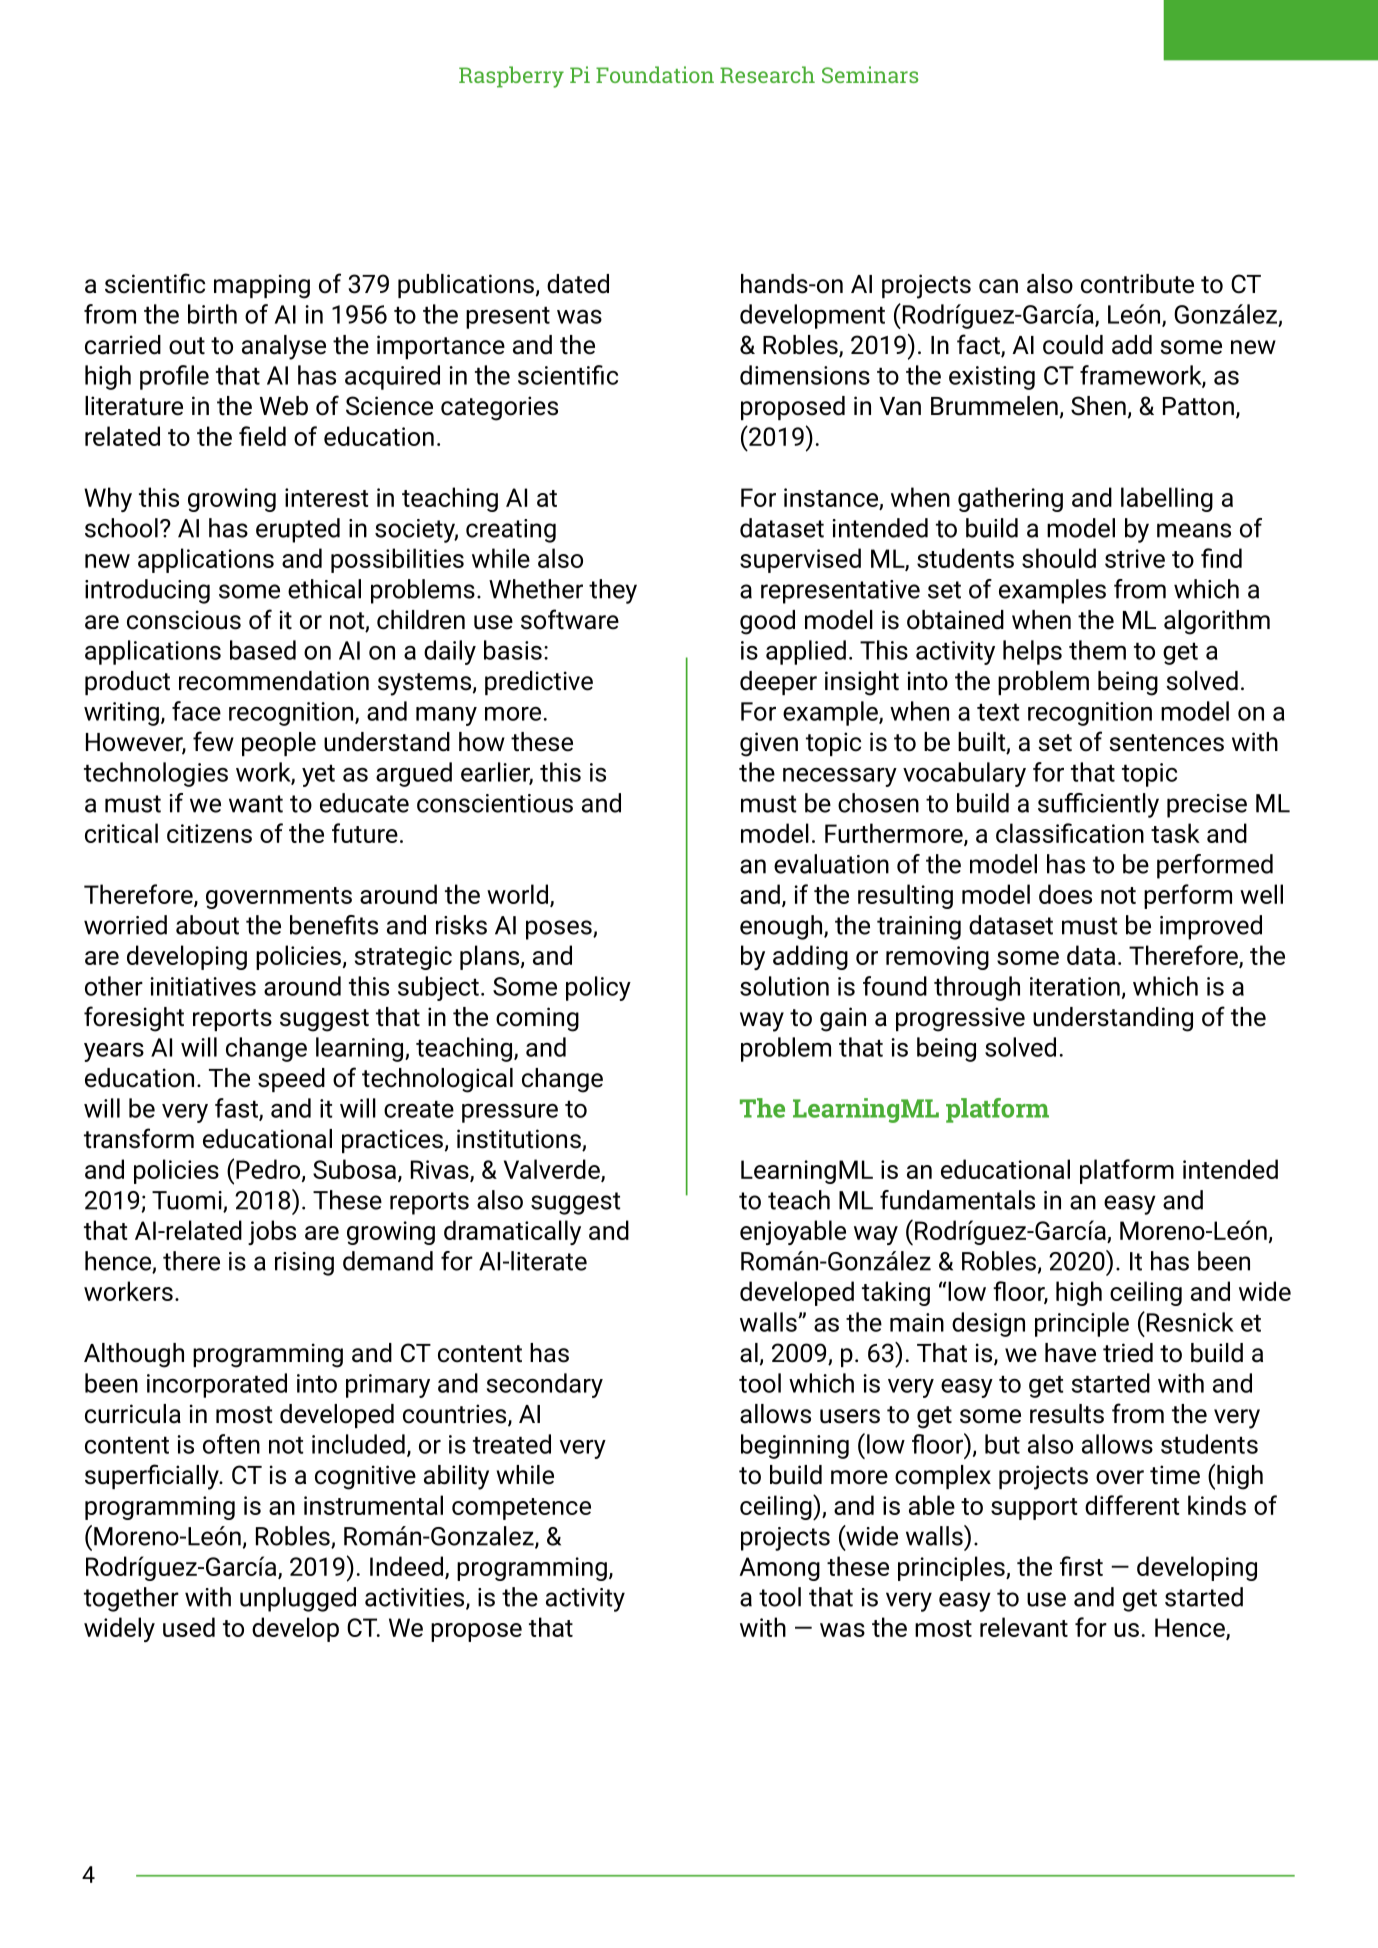  I want to click on unplugged, so click(298, 1599).
